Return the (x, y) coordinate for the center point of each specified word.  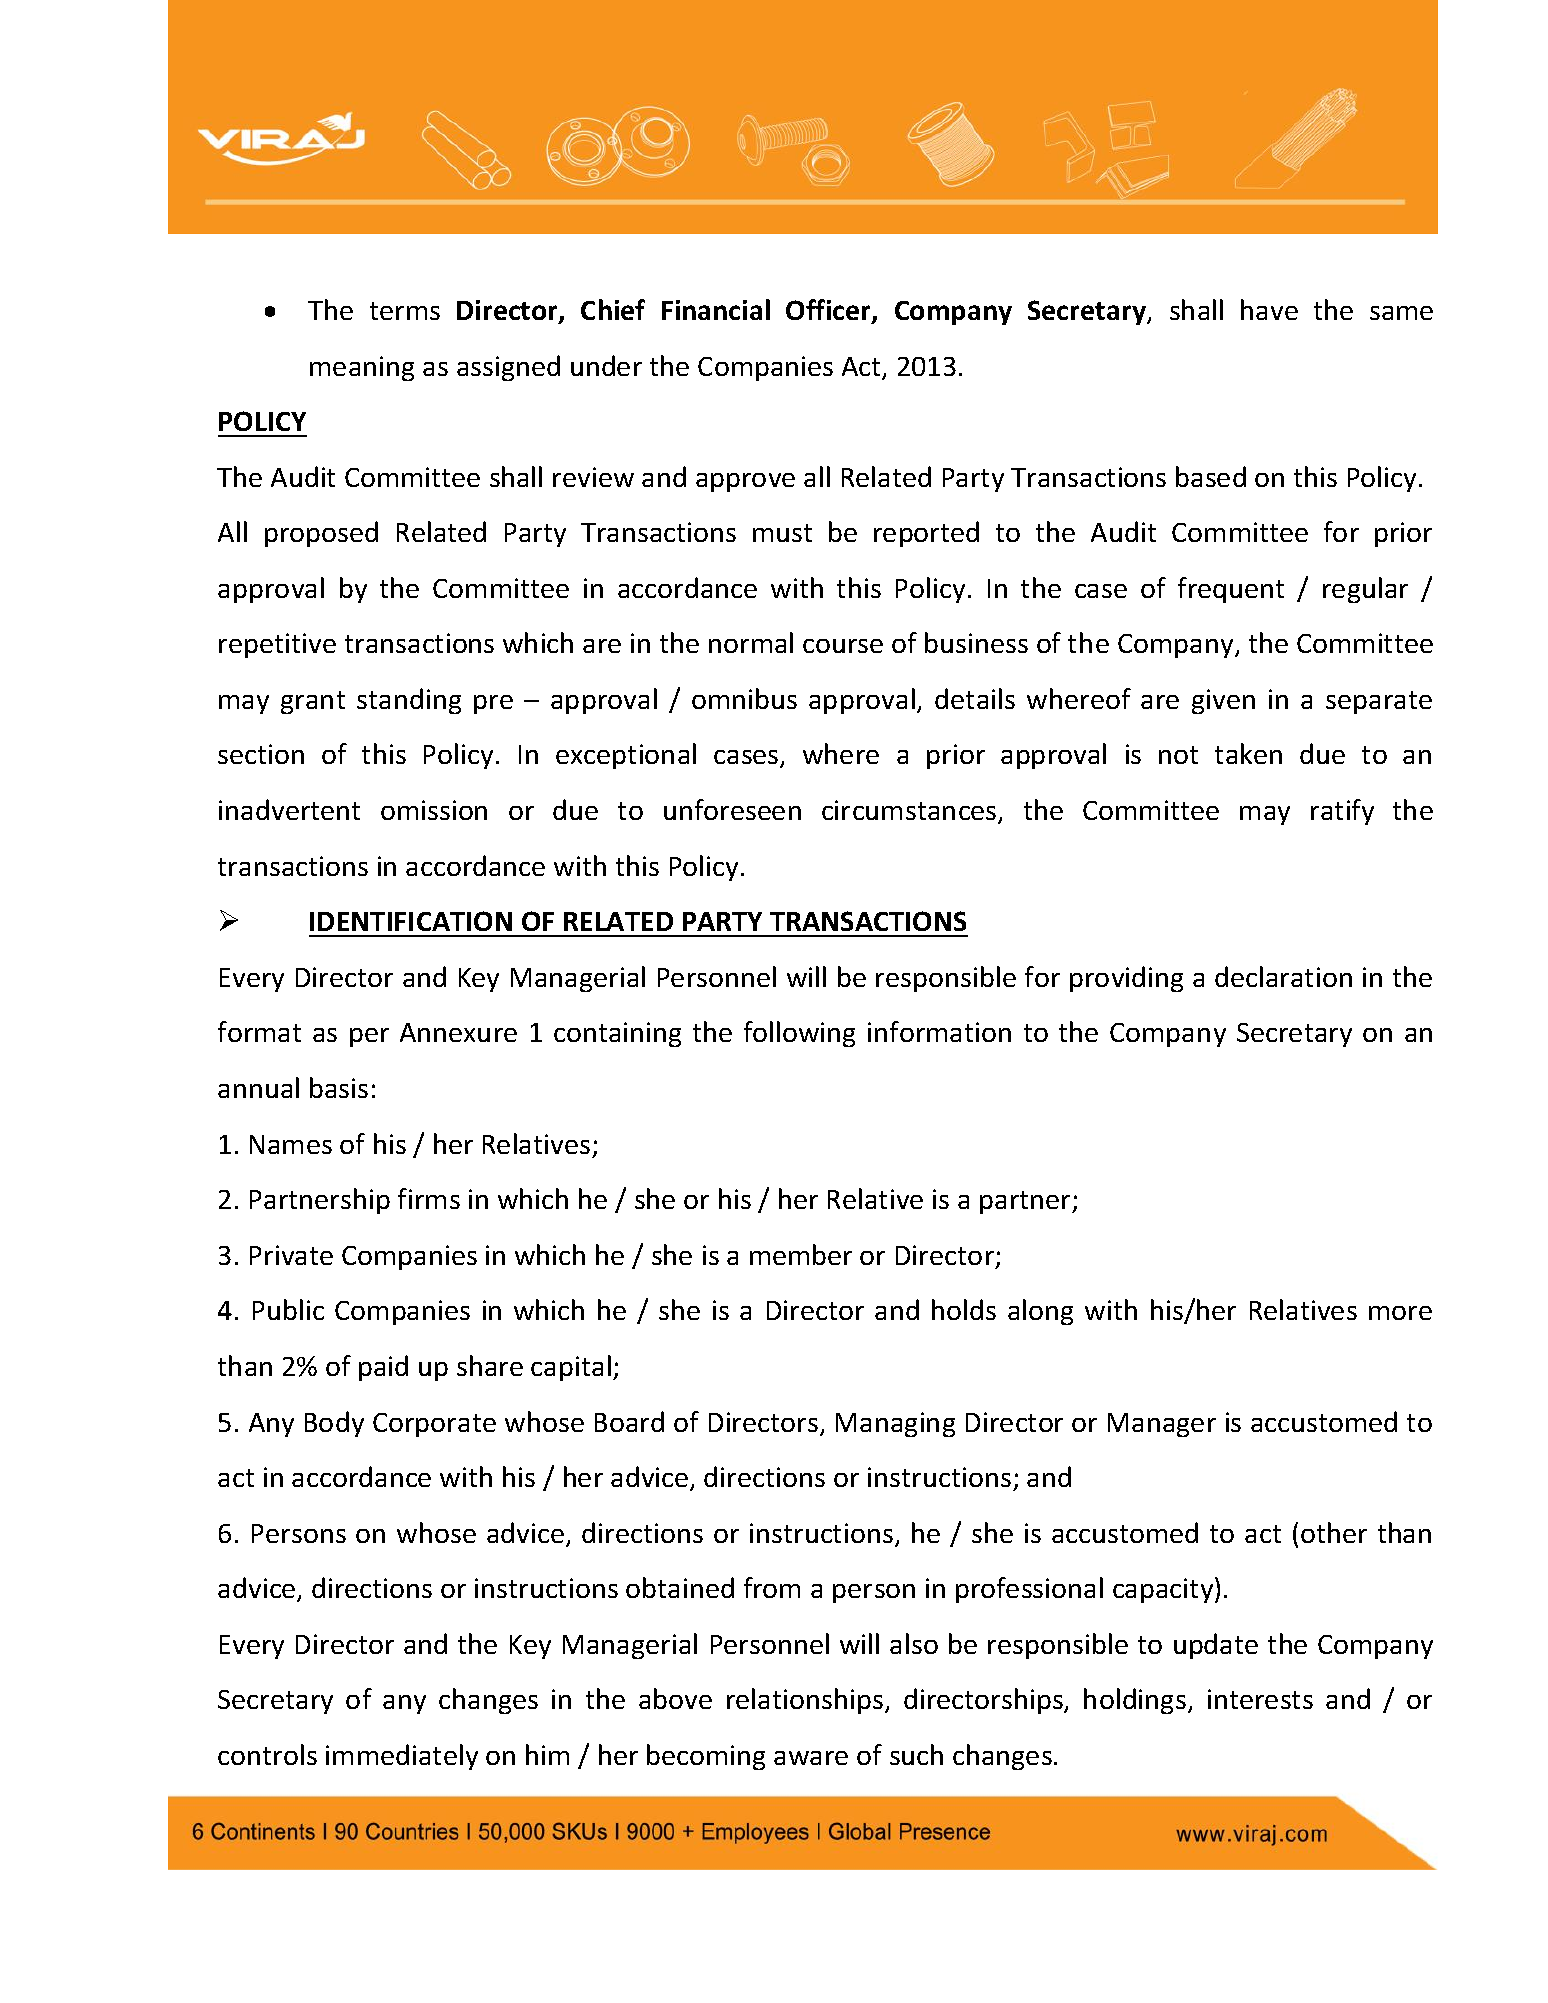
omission (434, 810)
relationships (805, 1701)
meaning (362, 368)
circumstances (910, 811)
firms (429, 1198)
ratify (1342, 812)
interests (1260, 1699)
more (1400, 1313)
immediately (402, 1757)
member (801, 1254)
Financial (716, 309)
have (1269, 309)
